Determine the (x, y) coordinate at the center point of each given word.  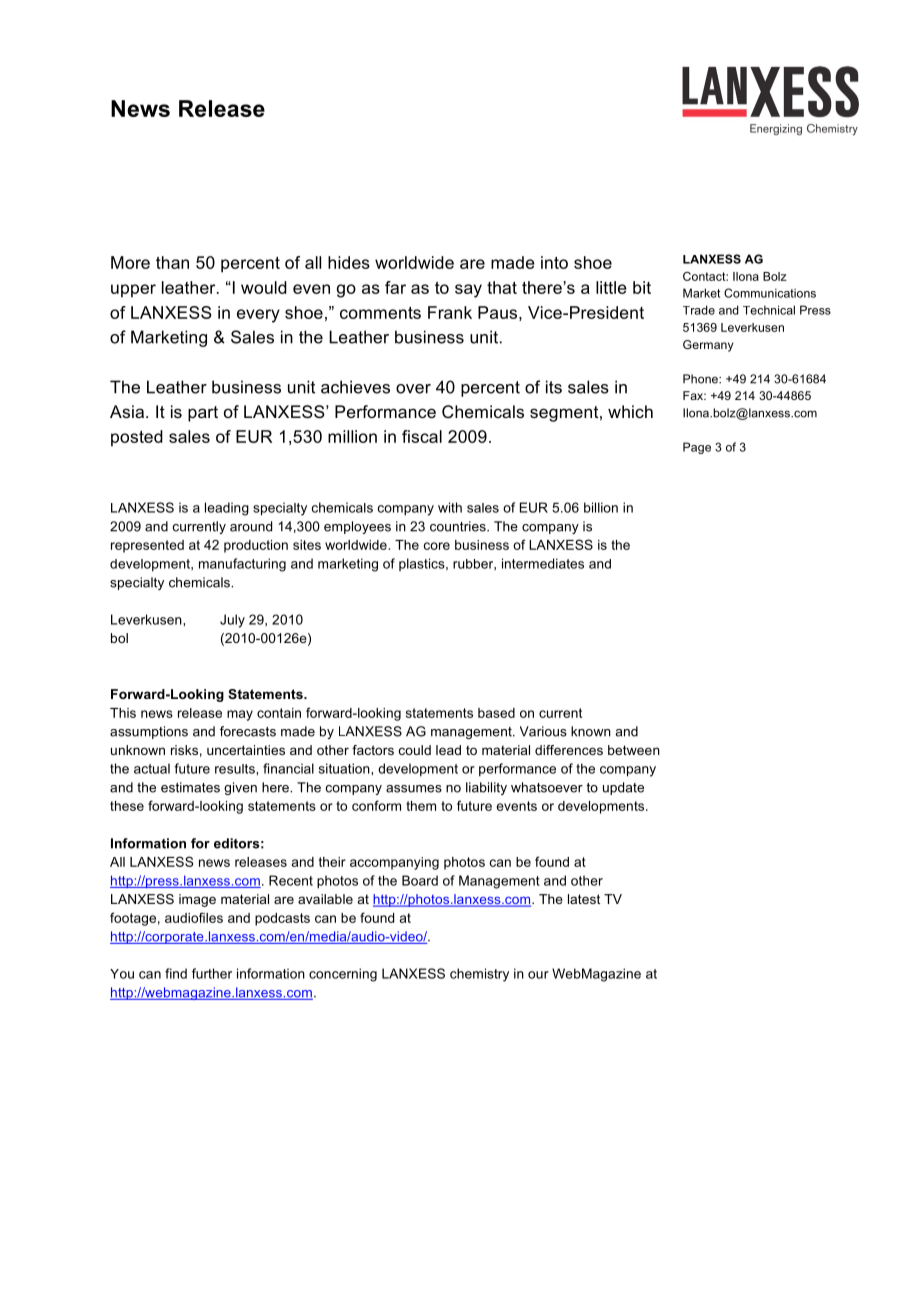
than (172, 262)
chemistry (479, 975)
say (468, 291)
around (251, 526)
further (212, 973)
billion (601, 507)
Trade (699, 310)
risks (184, 750)
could (415, 750)
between (634, 750)
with (450, 507)
